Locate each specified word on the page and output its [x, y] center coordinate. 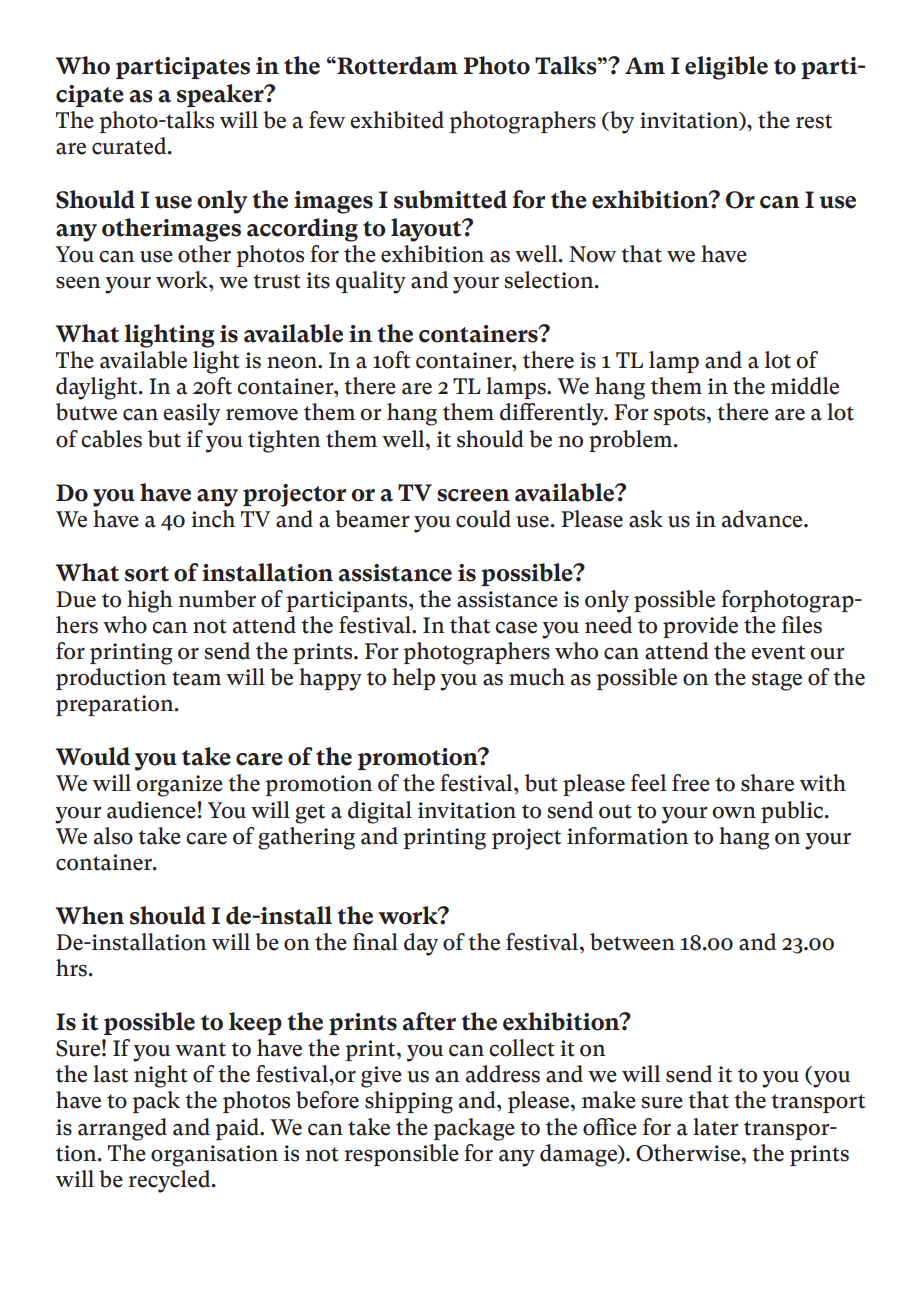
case [516, 627]
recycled [170, 1181]
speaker [221, 95]
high [150, 601]
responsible [401, 1155]
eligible [726, 68]
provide [700, 627]
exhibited [397, 120]
